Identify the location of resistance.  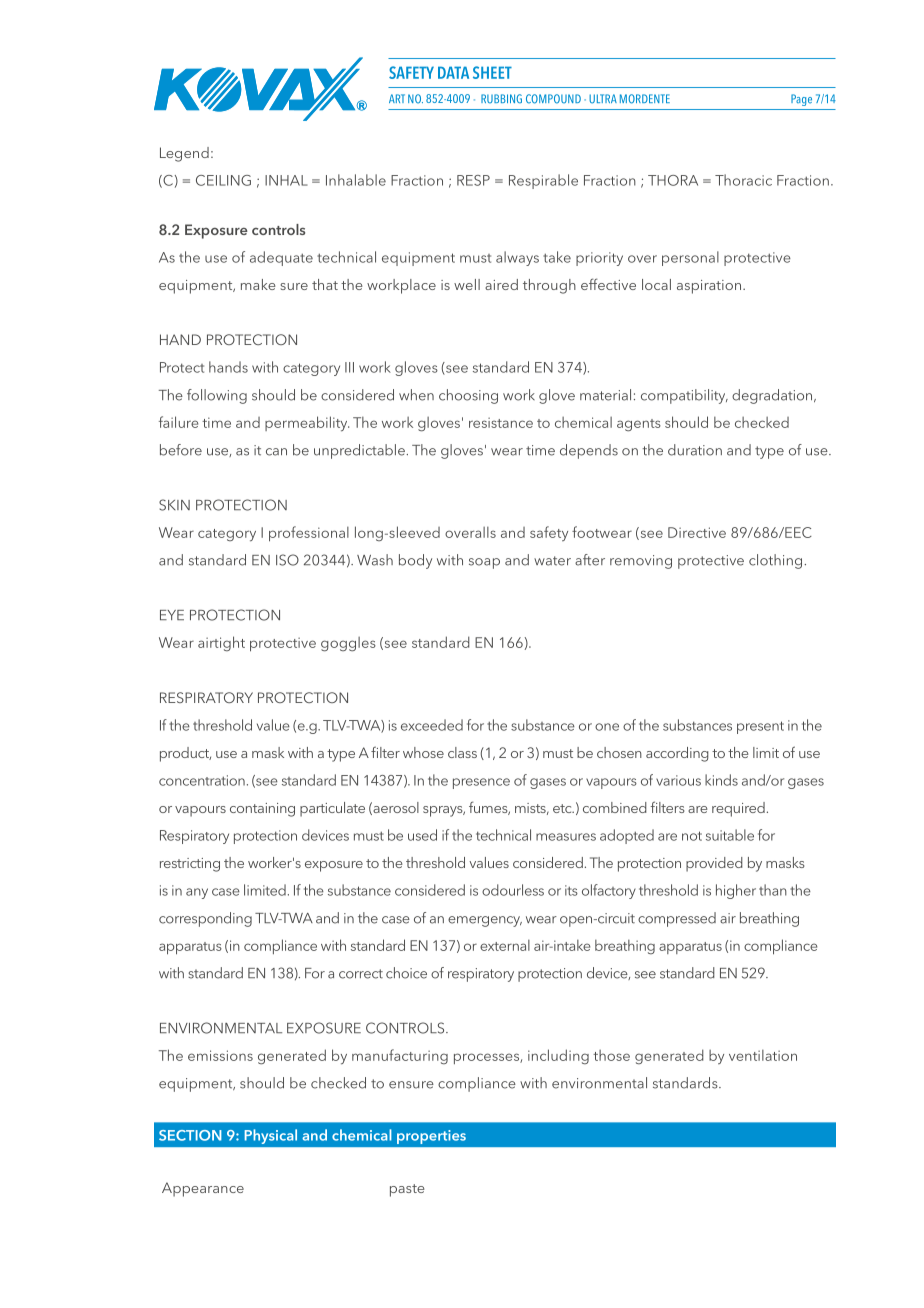
(501, 422).
